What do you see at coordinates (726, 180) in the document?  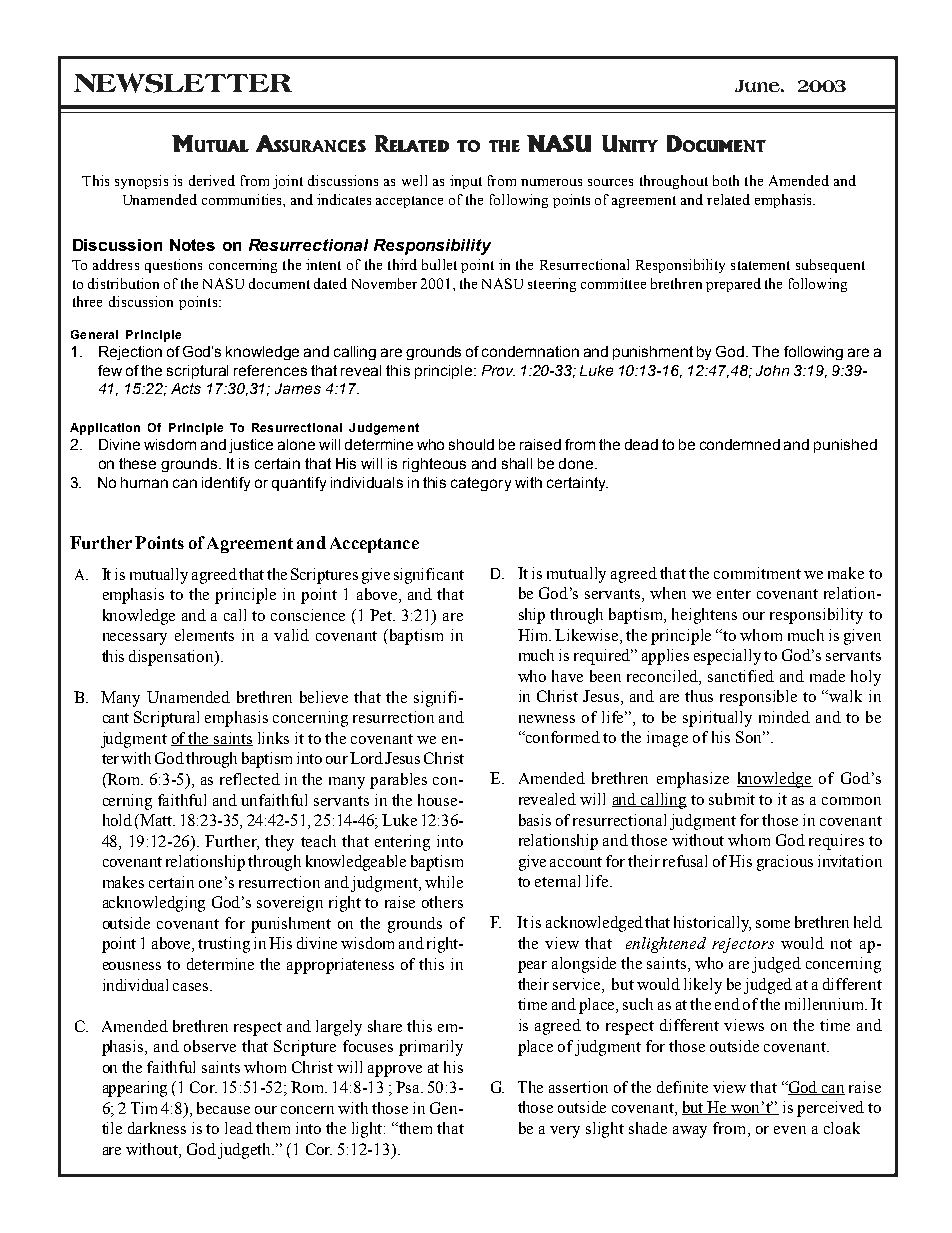 I see `both` at bounding box center [726, 180].
